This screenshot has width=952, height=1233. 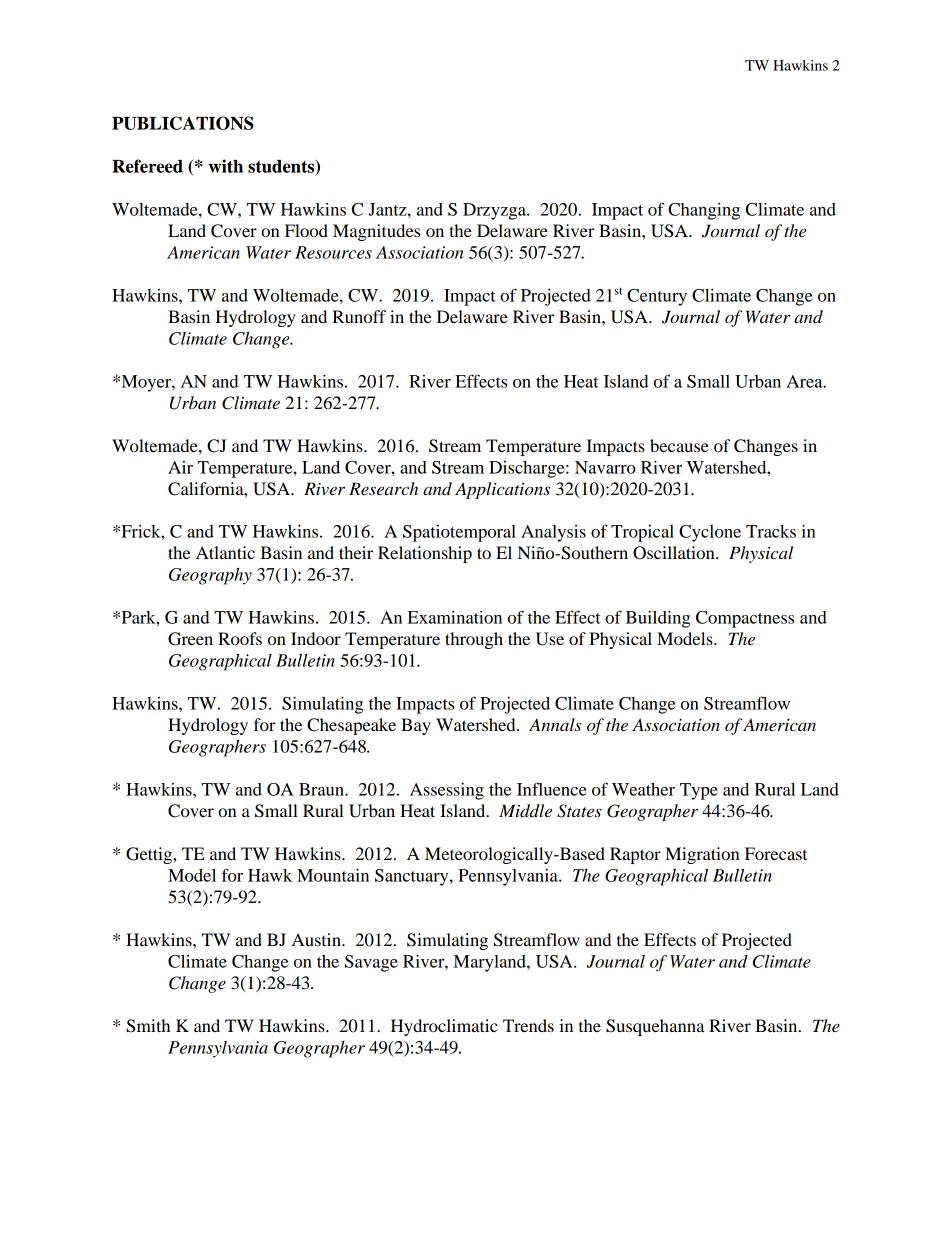 I want to click on Air, so click(x=180, y=467).
